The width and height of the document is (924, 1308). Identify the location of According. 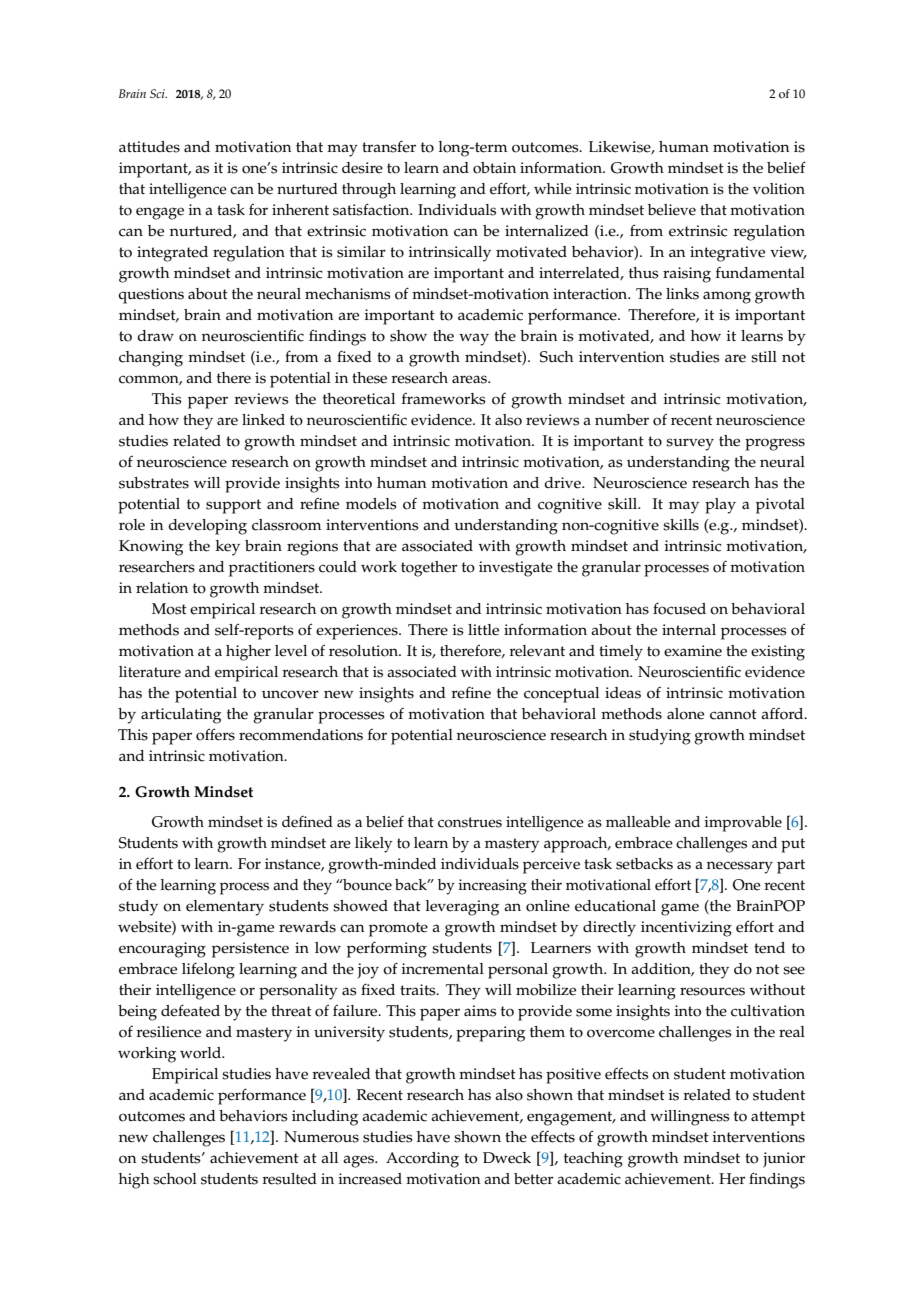
(422, 1160).
